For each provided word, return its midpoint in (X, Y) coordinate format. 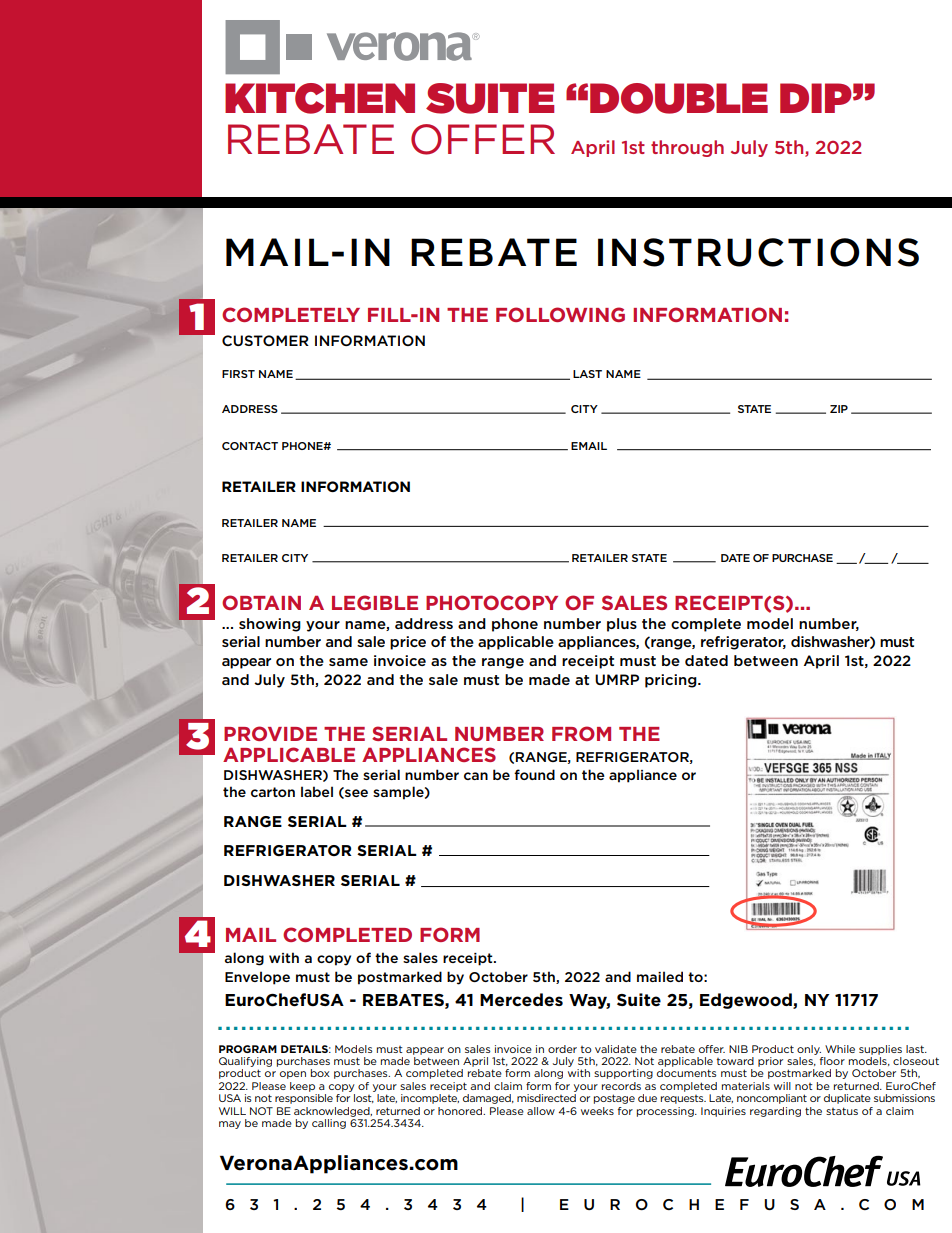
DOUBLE (679, 98)
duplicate (847, 1099)
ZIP (839, 409)
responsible (304, 1099)
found (534, 774)
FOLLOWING (560, 314)
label (317, 791)
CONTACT (250, 446)
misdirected (546, 1098)
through (687, 148)
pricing (672, 681)
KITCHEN (320, 98)
